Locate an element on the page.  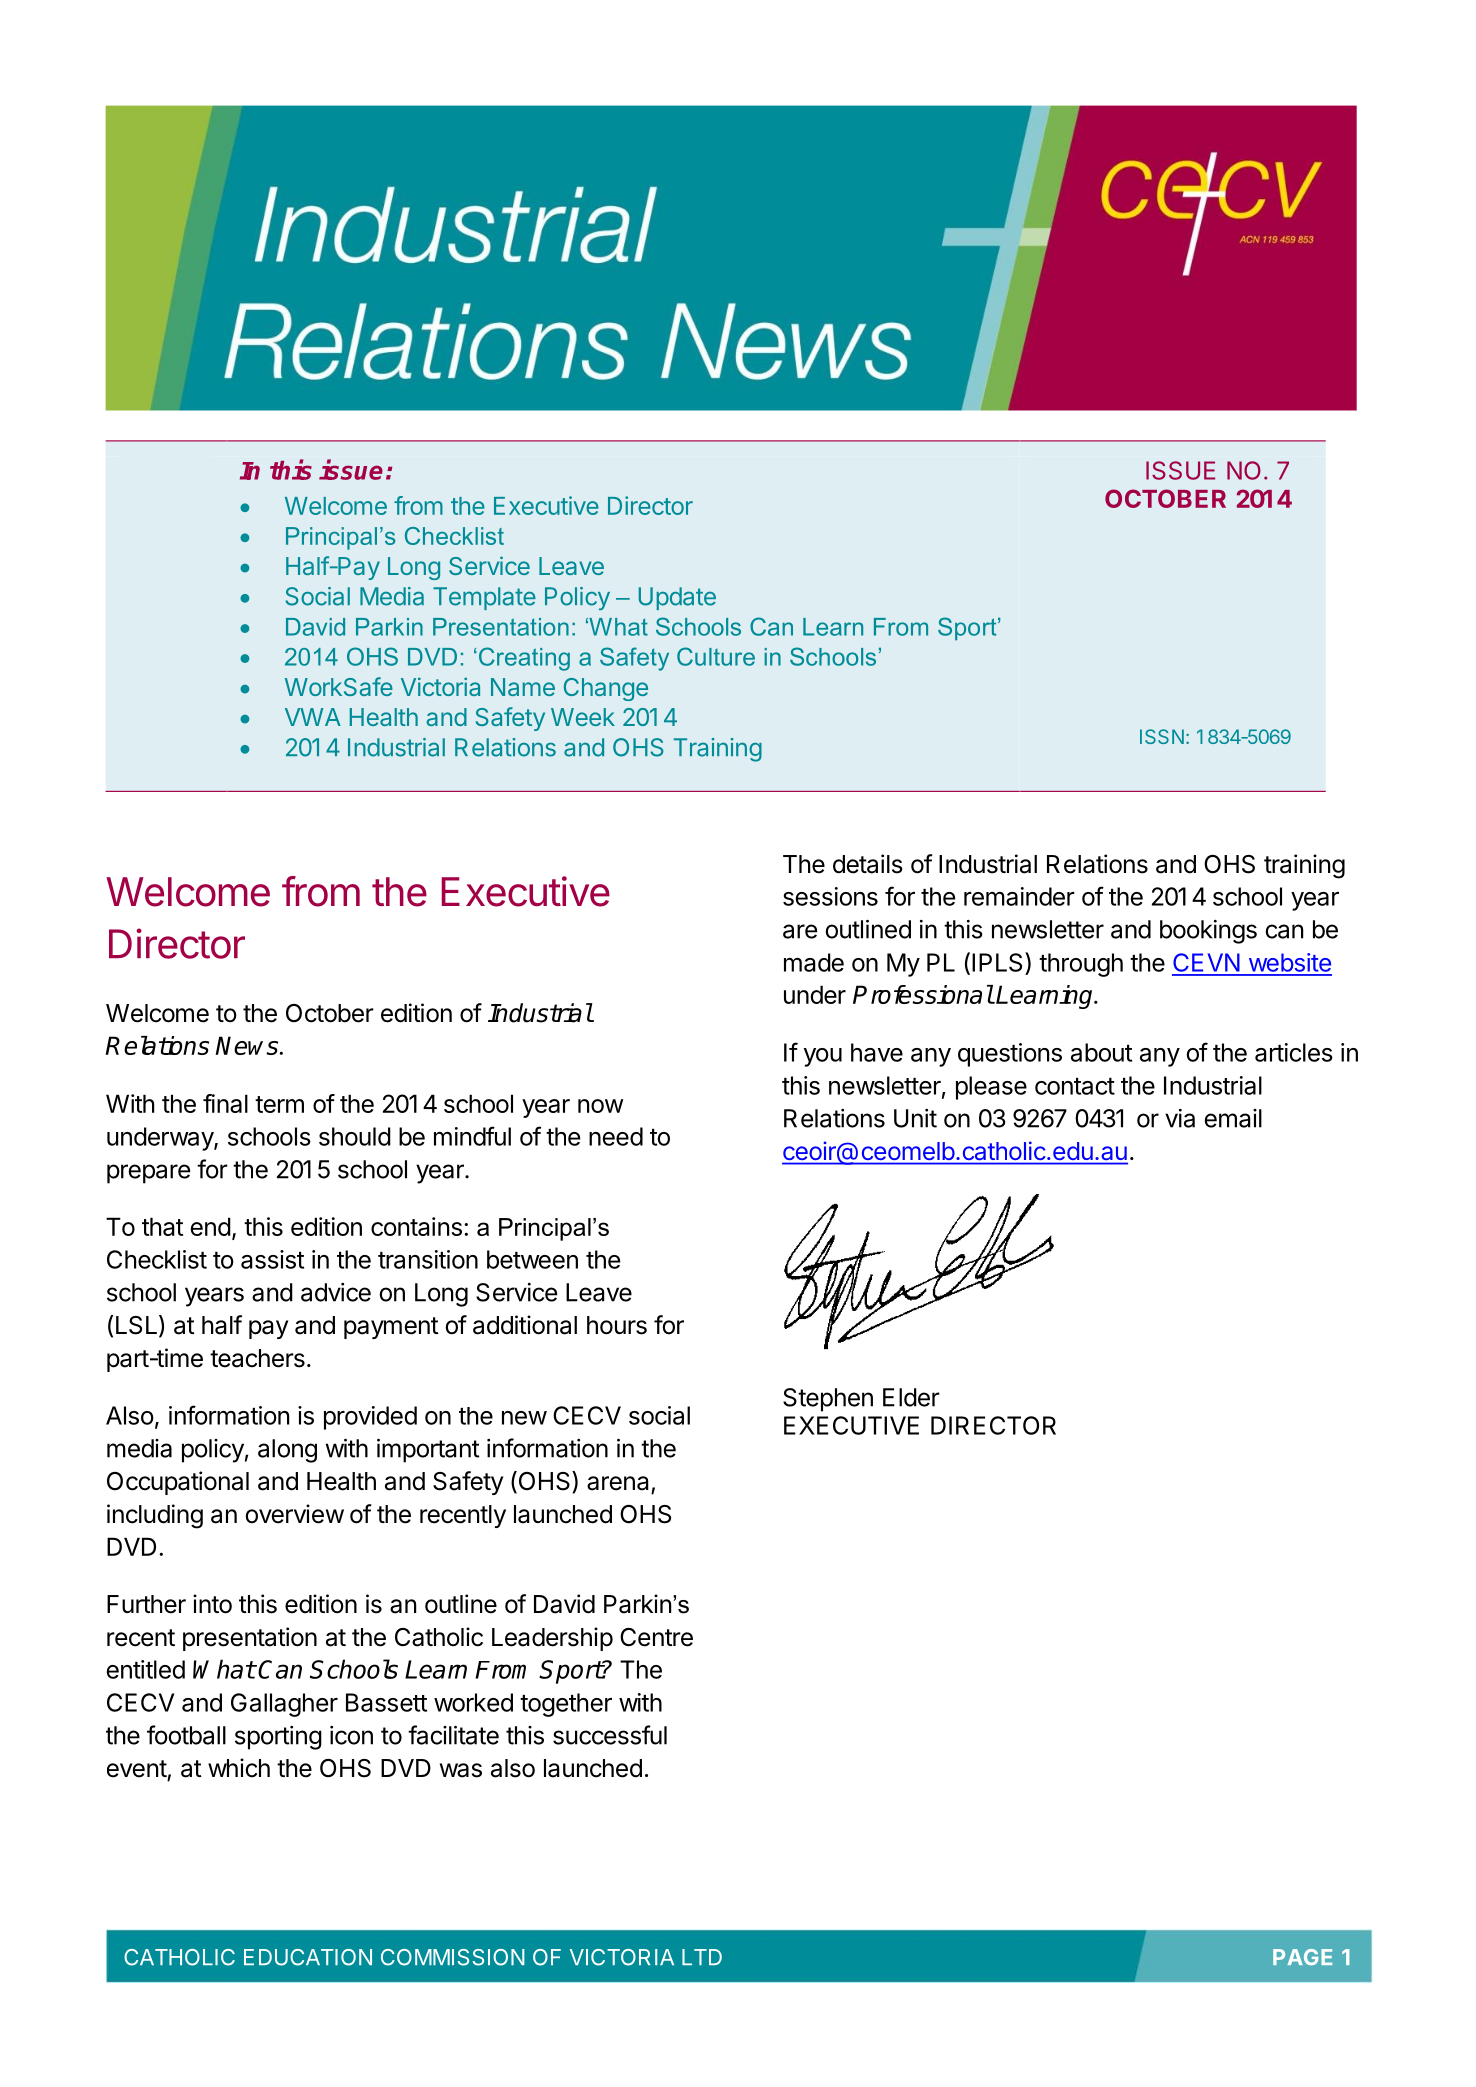
into is located at coordinates (212, 1604).
